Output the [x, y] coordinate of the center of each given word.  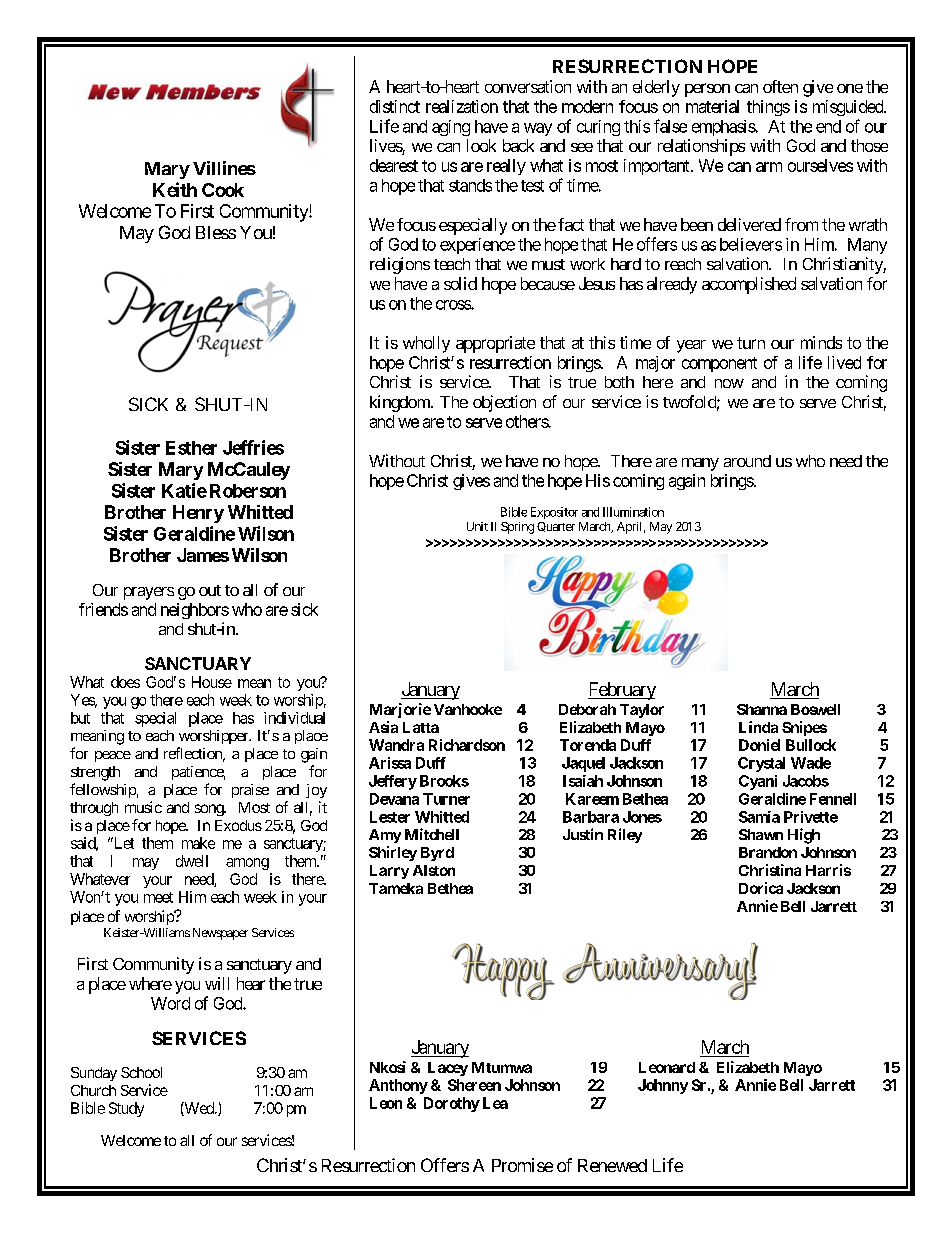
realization [462, 106]
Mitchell [432, 834]
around [747, 461]
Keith [175, 189]
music [143, 807]
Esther [191, 448]
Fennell [833, 799]
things [768, 108]
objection [504, 403]
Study [126, 1109]
